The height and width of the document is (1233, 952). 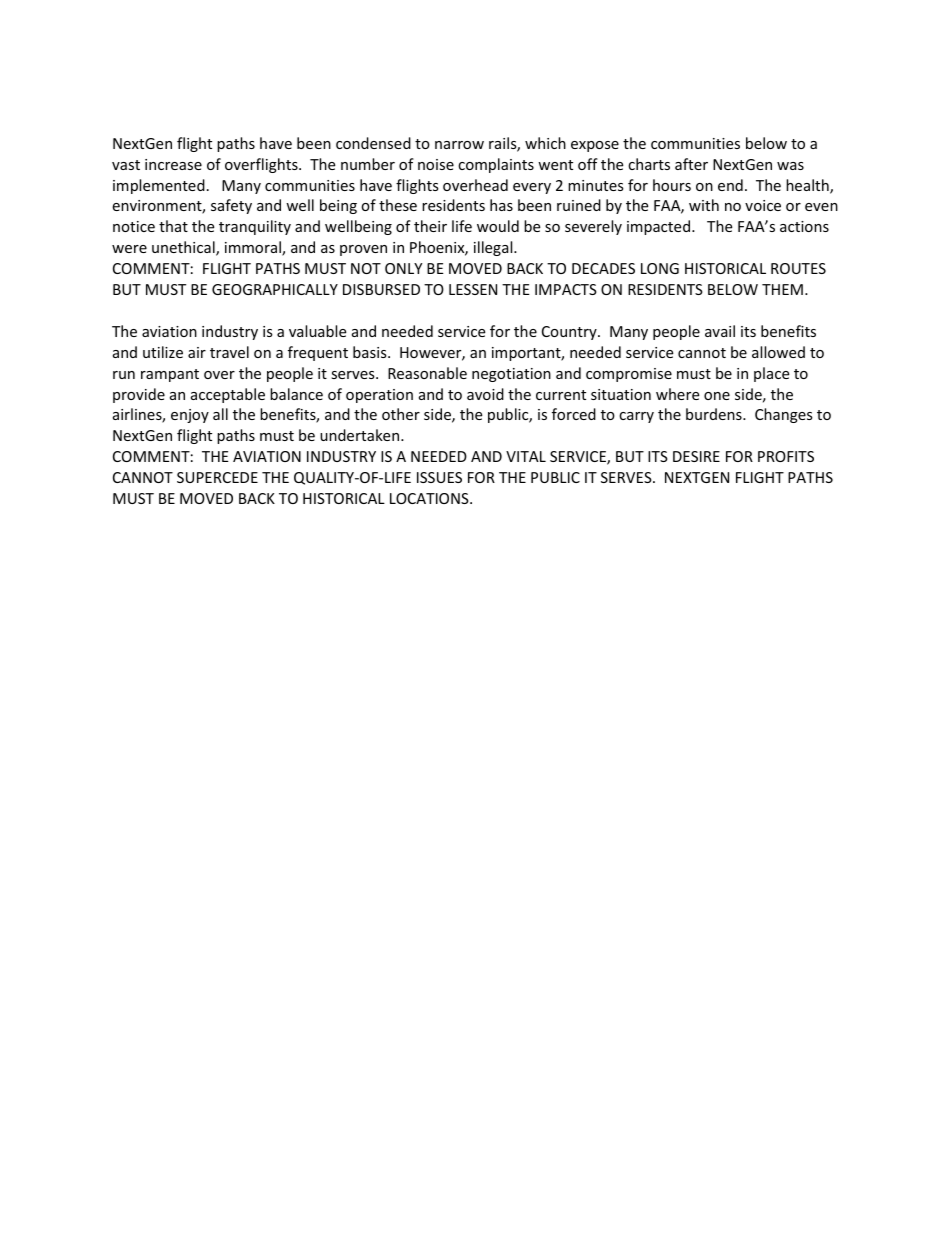 What do you see at coordinates (173, 164) in the document?
I see `increase` at bounding box center [173, 164].
